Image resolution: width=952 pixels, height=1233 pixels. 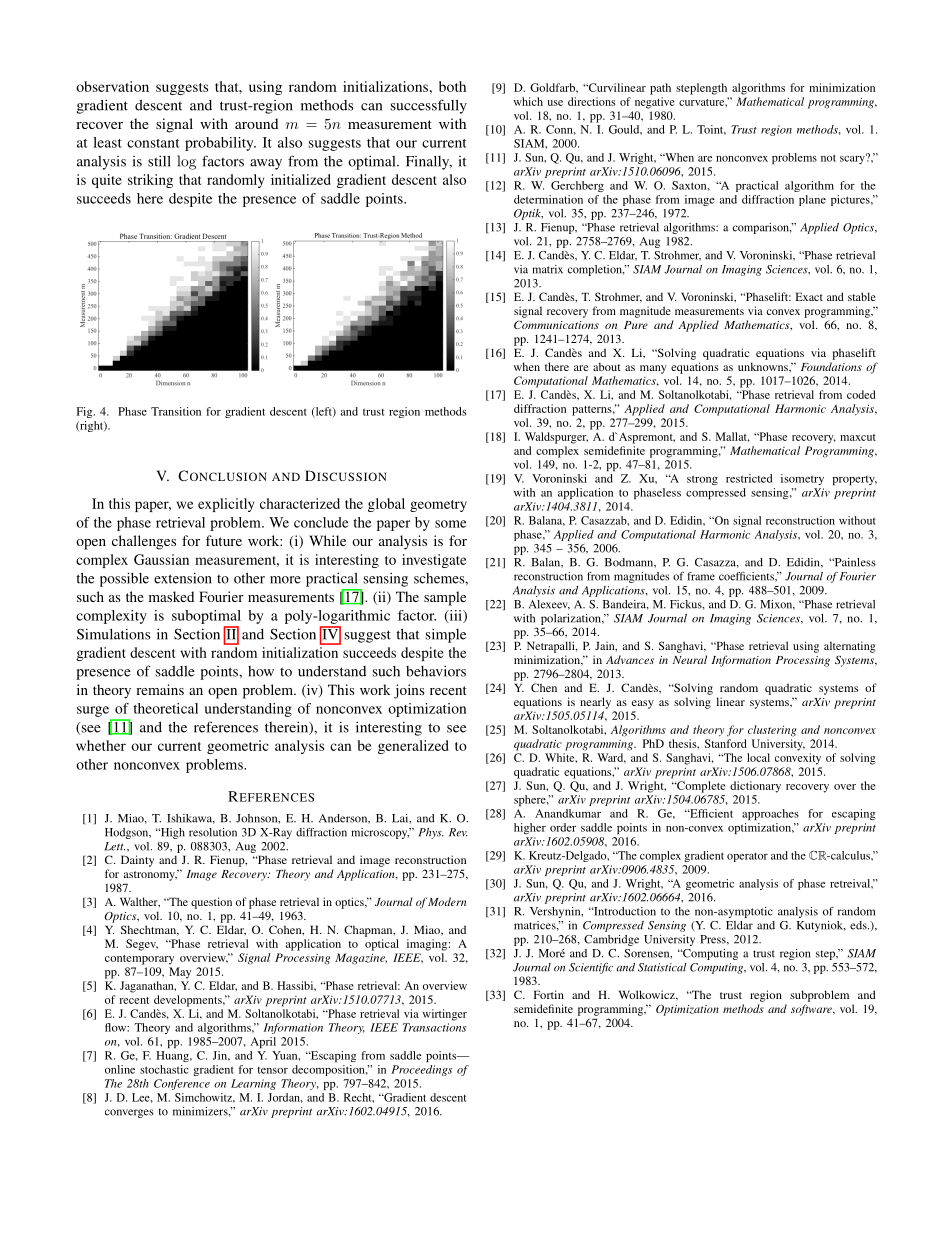 I want to click on theoretical, so click(x=165, y=708).
